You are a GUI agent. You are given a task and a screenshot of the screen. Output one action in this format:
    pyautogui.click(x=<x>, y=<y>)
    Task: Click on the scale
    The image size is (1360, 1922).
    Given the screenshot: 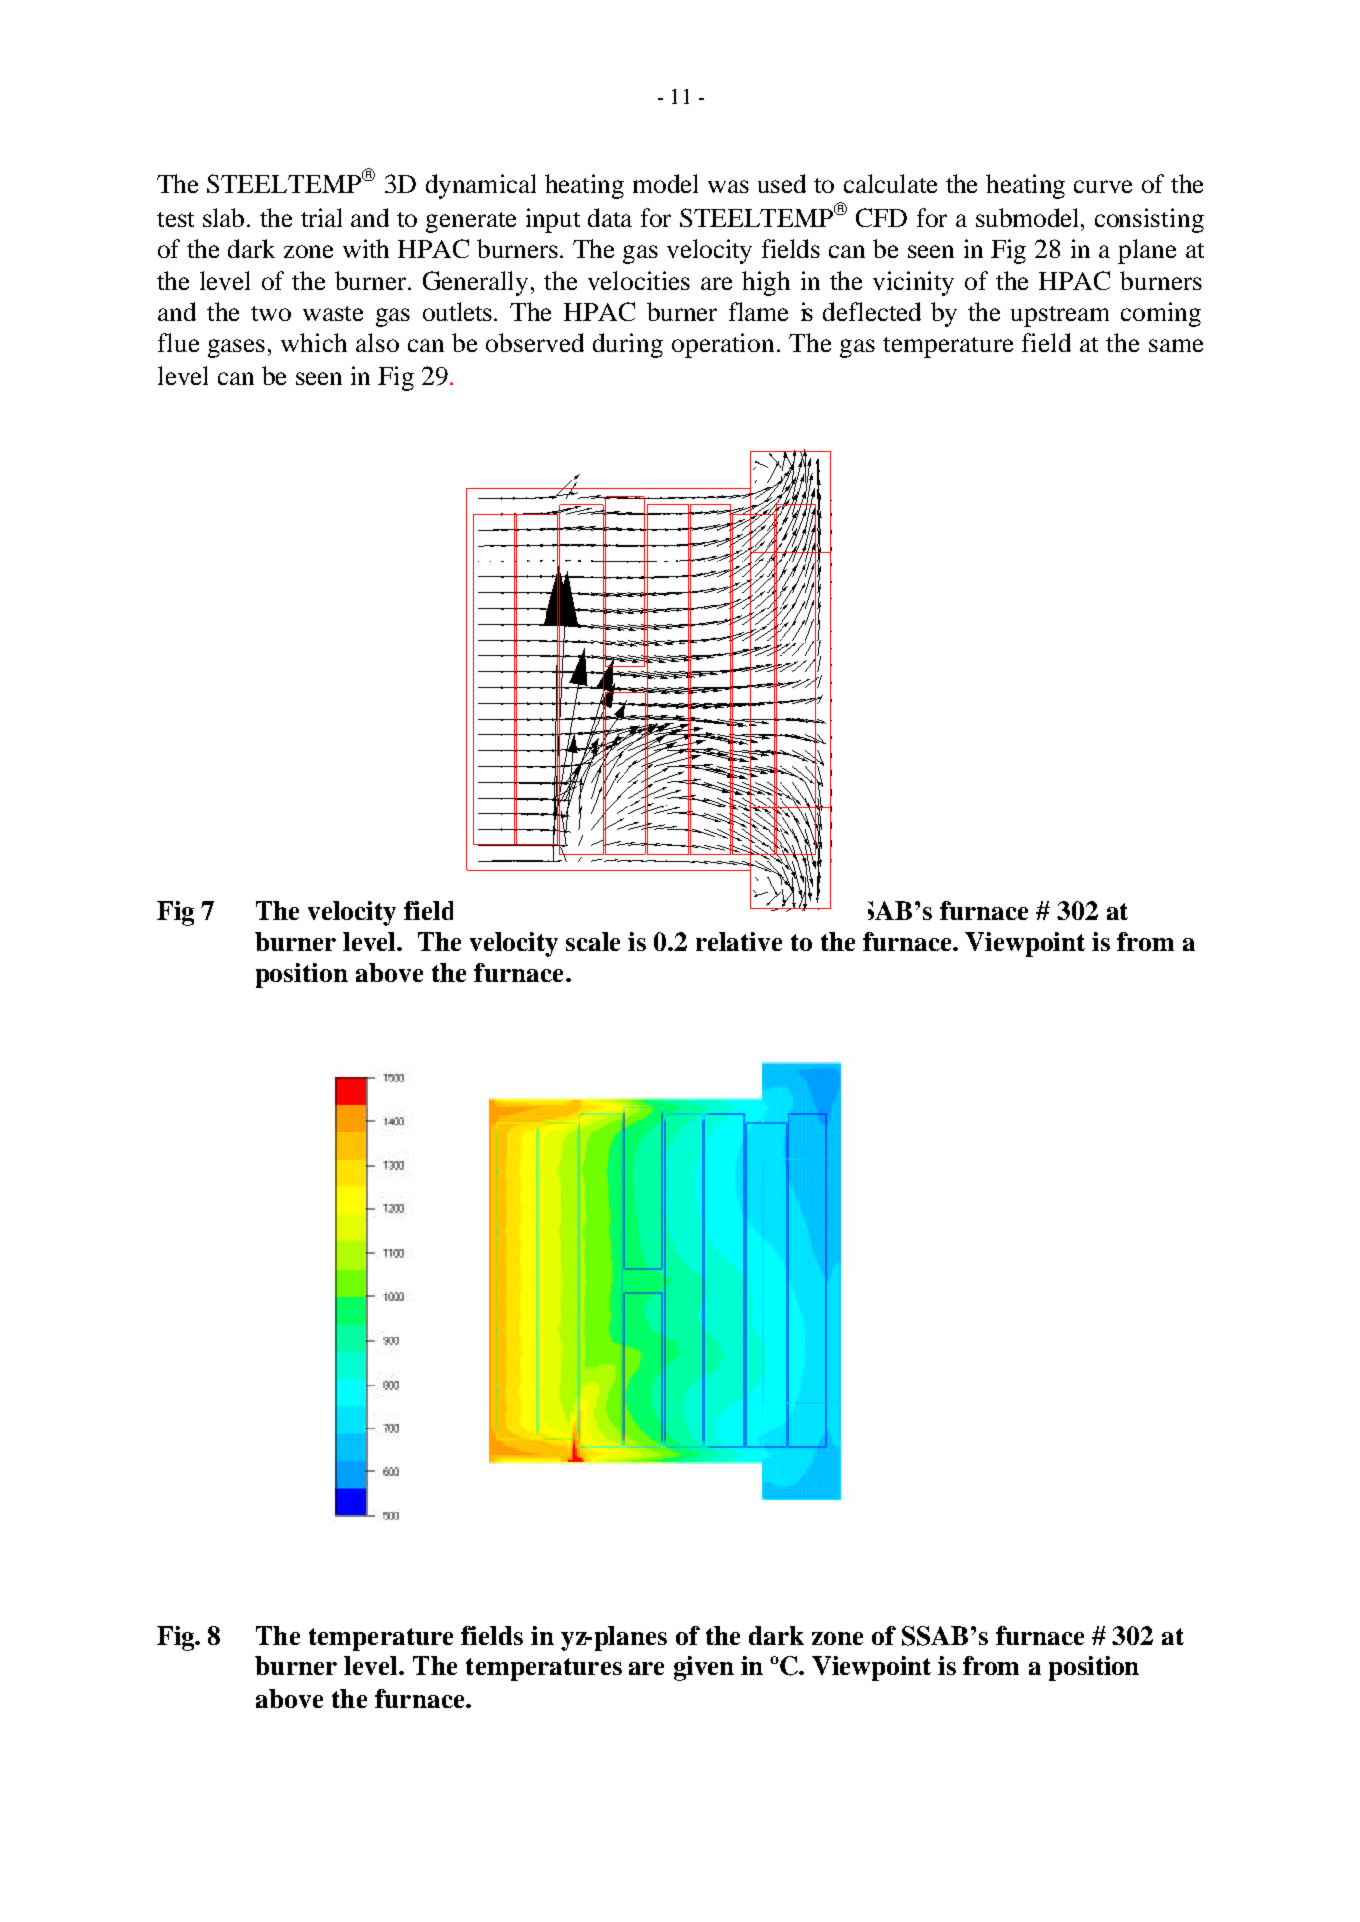 What is the action you would take?
    pyautogui.click(x=593, y=941)
